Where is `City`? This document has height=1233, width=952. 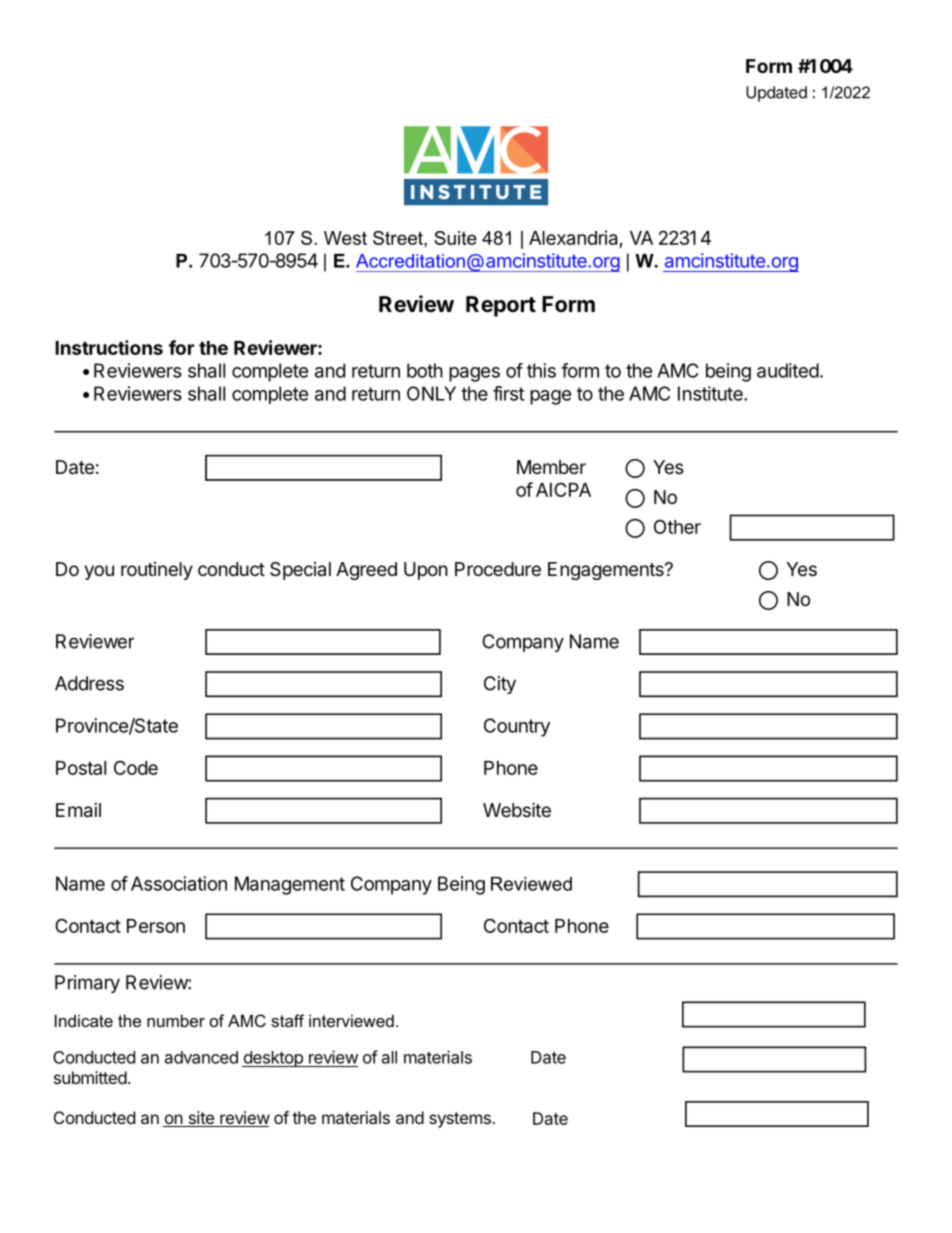
City is located at coordinates (500, 685).
